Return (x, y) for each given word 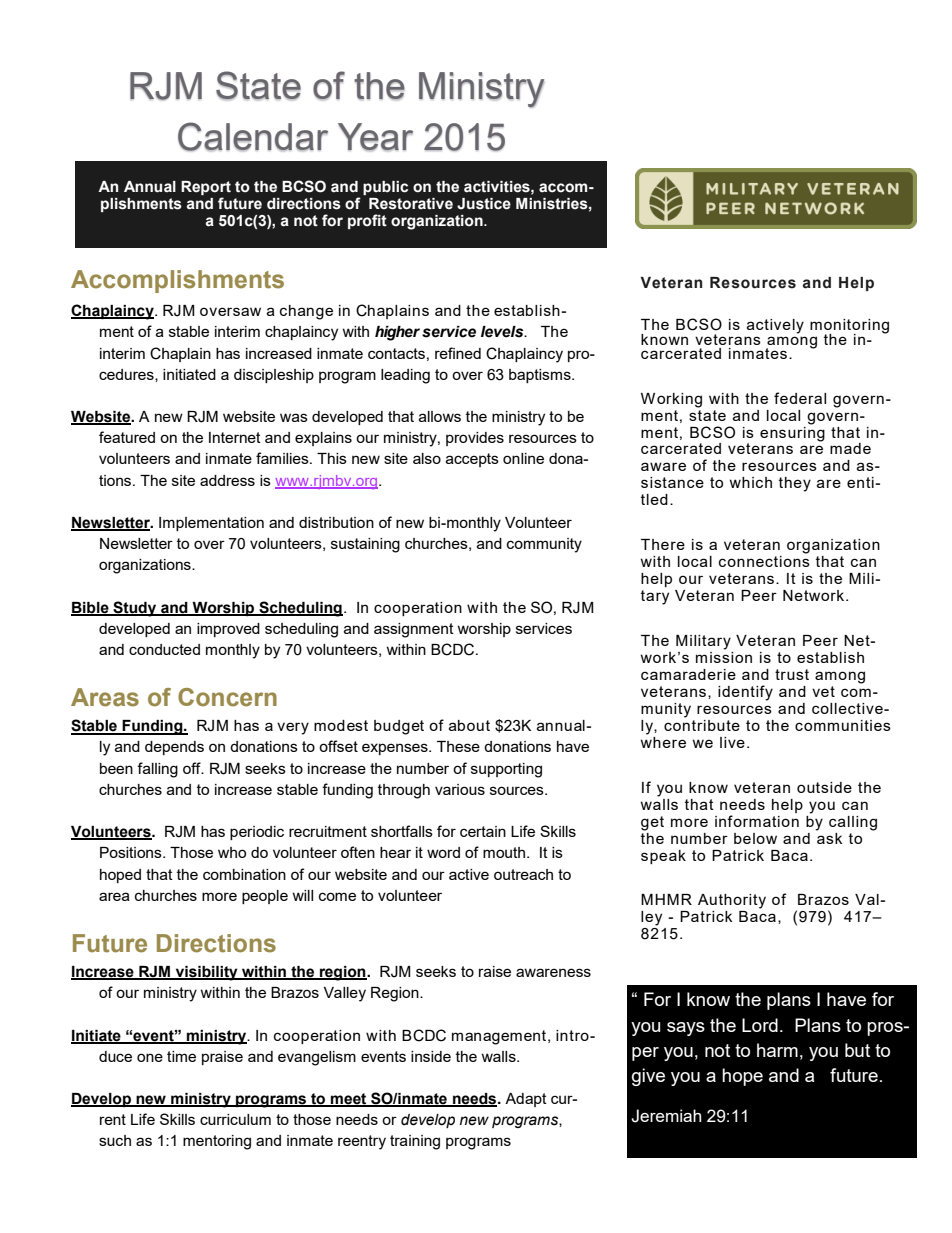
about (469, 725)
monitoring (849, 327)
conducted (164, 649)
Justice (484, 204)
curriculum (235, 1119)
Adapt (526, 1100)
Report (206, 188)
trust (792, 674)
